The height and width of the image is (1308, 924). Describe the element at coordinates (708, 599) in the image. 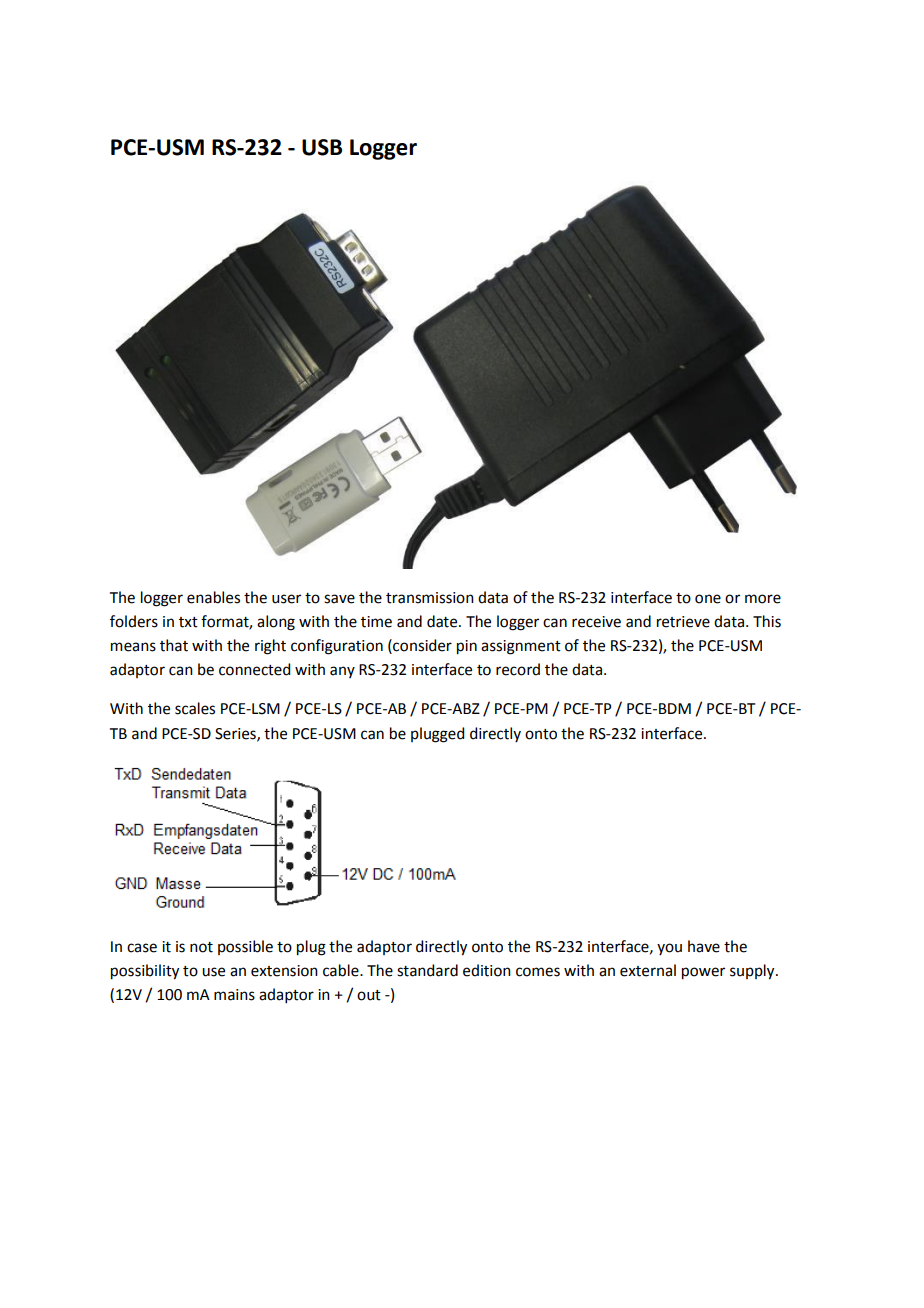

I see `one` at that location.
